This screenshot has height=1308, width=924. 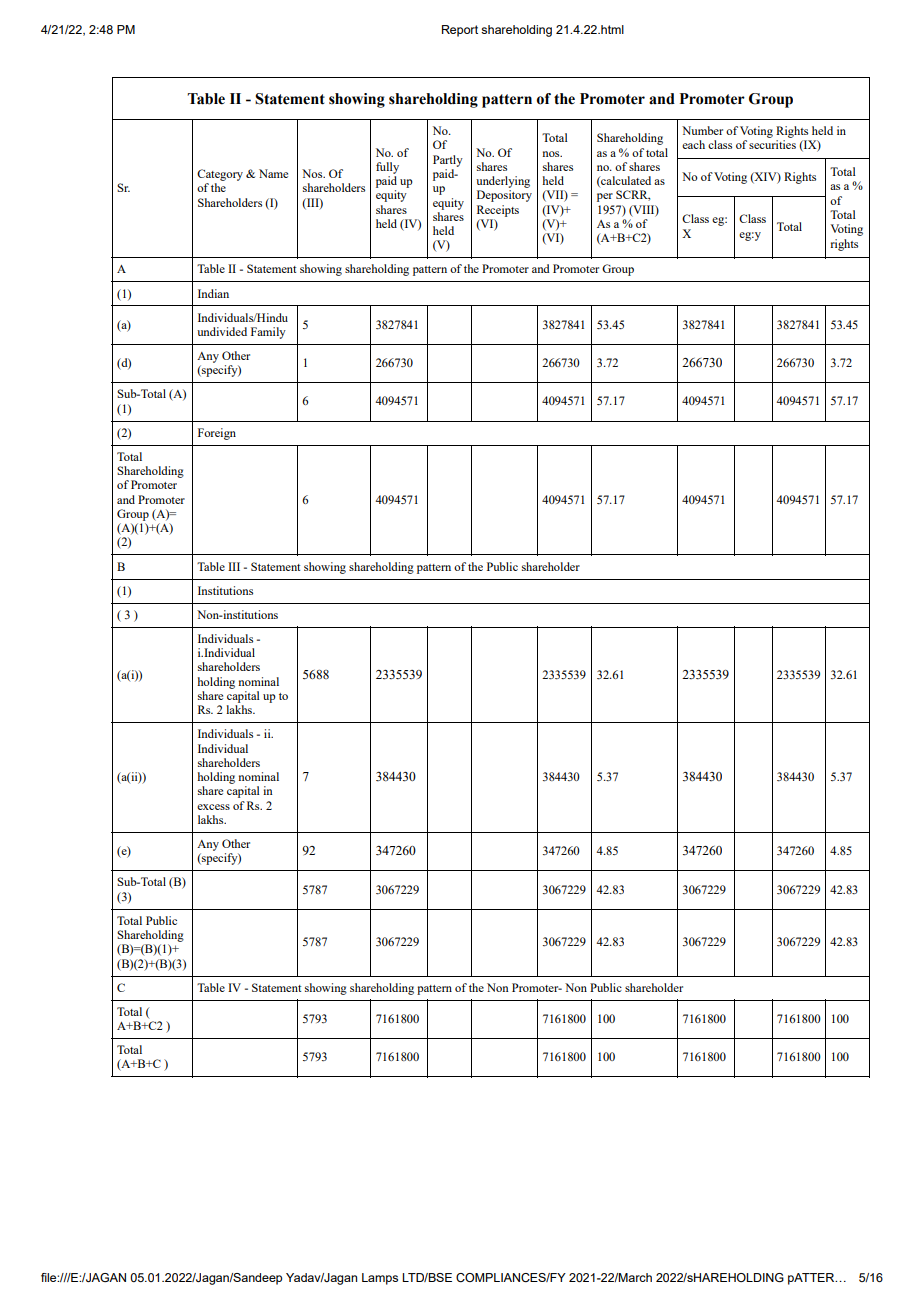 I want to click on Family, so click(x=268, y=333).
